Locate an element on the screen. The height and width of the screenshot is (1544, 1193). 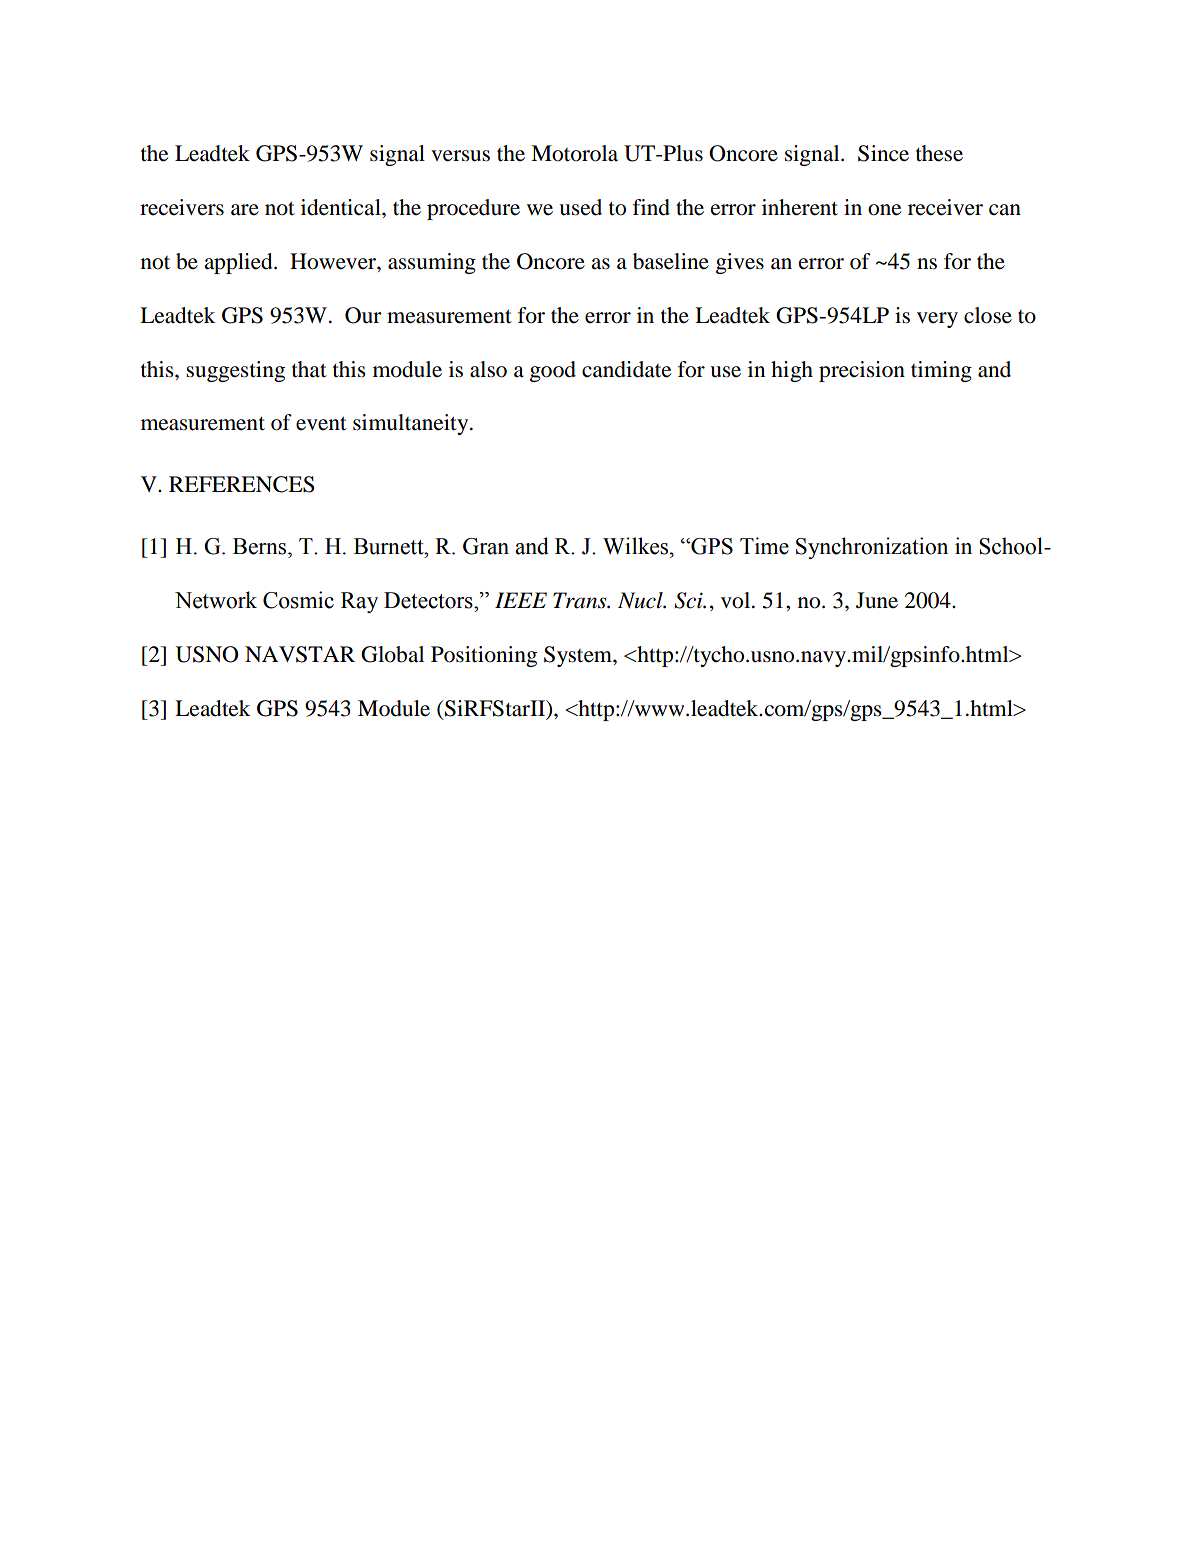
timing is located at coordinates (941, 371).
